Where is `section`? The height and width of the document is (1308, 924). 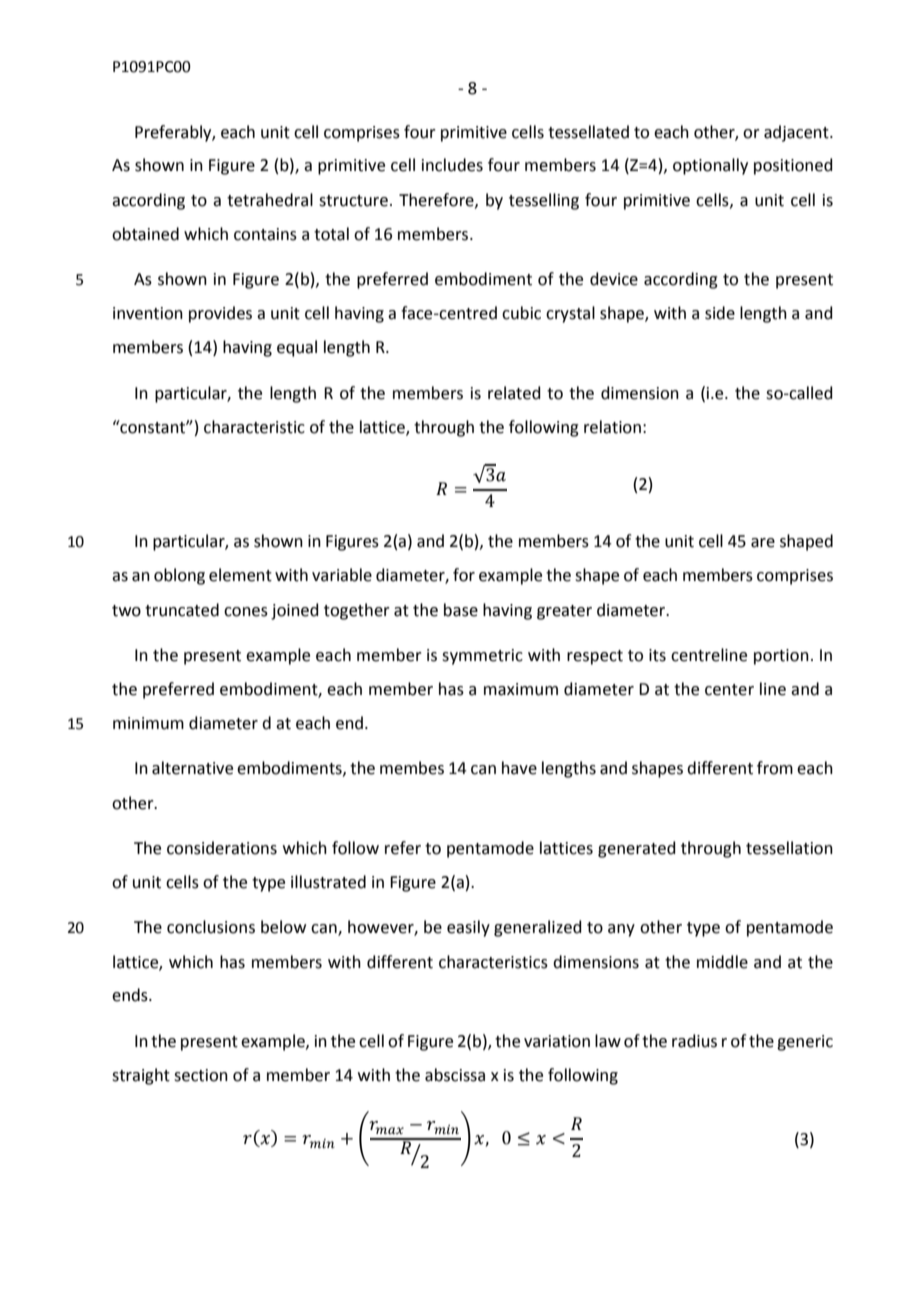 section is located at coordinates (201, 1075).
